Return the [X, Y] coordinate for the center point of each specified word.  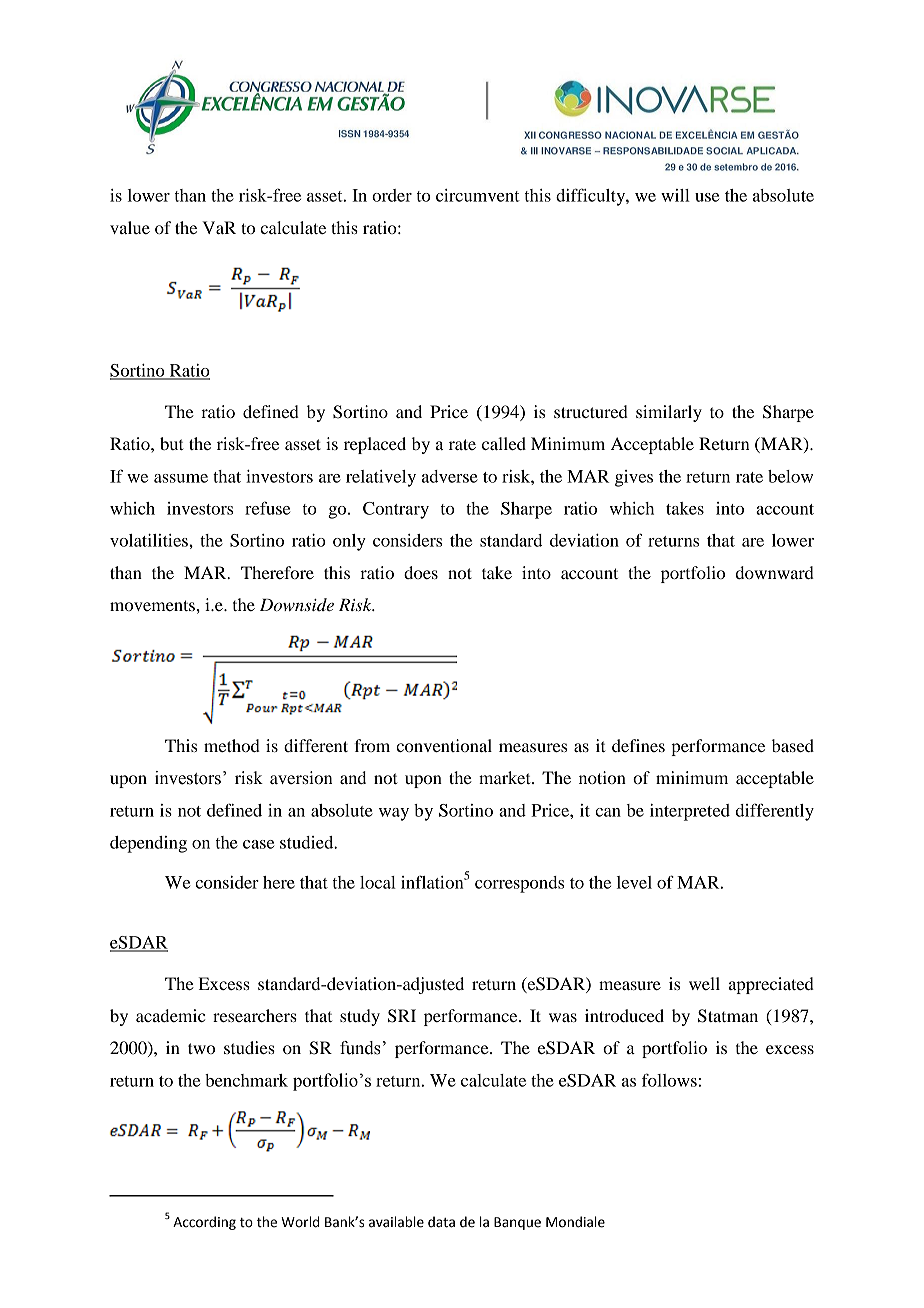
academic [170, 1015]
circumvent [478, 195]
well [704, 983]
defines [638, 745]
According [204, 1223]
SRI [402, 1016]
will [675, 195]
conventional [444, 745]
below [790, 476]
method [232, 745]
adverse [450, 476]
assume [181, 478]
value [130, 227]
